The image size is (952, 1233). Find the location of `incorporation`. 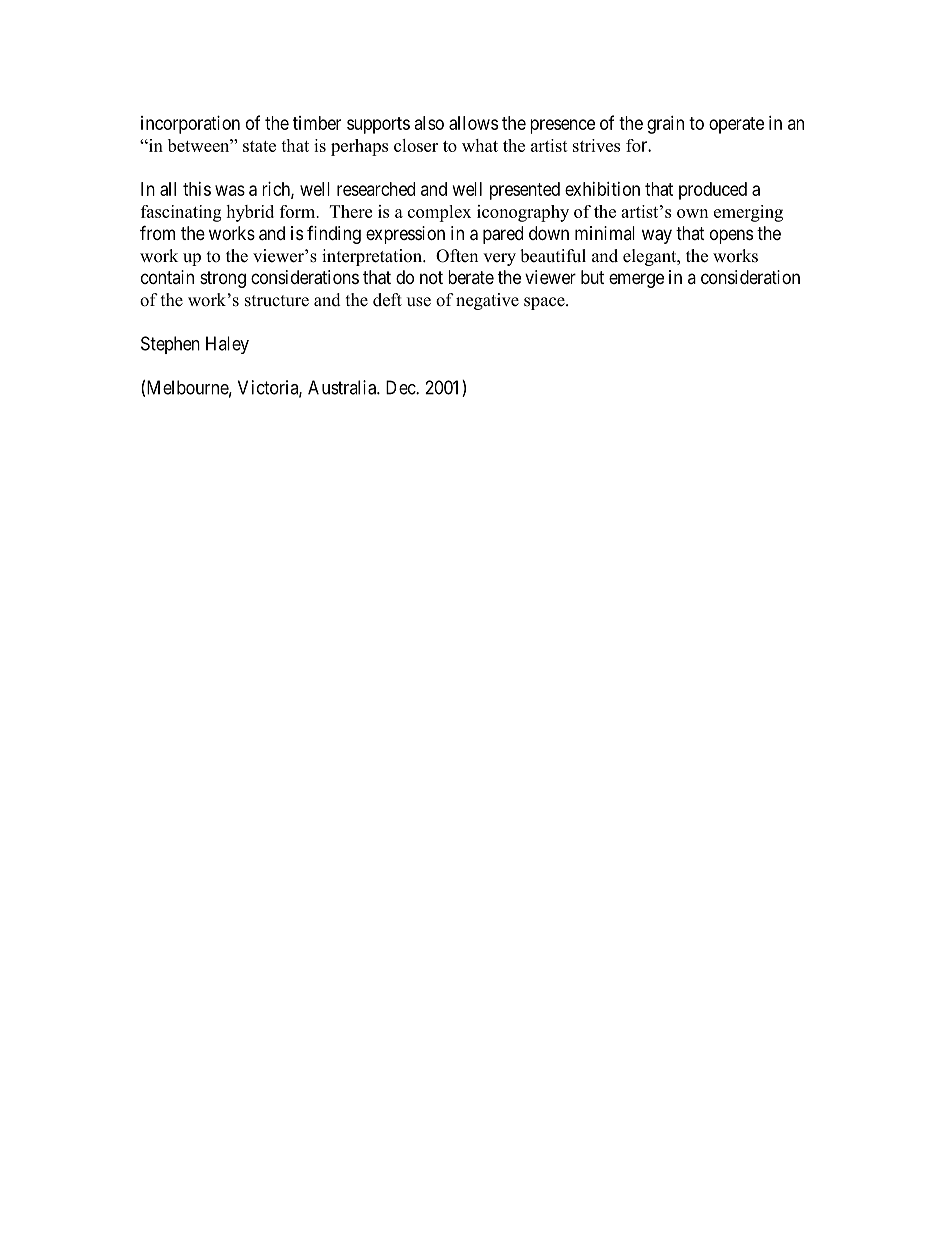

incorporation is located at coordinates (190, 125).
